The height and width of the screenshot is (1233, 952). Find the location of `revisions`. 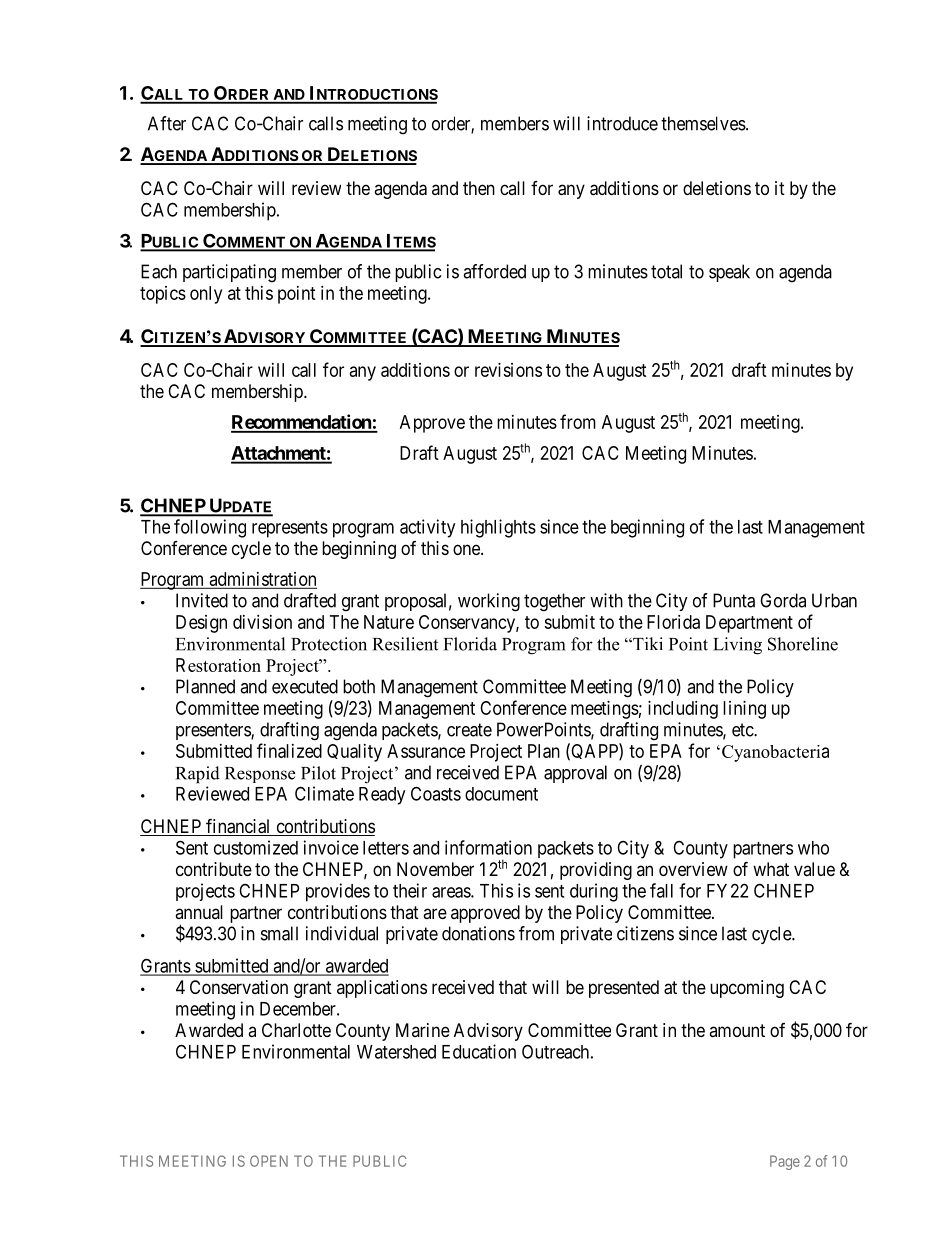

revisions is located at coordinates (508, 370).
